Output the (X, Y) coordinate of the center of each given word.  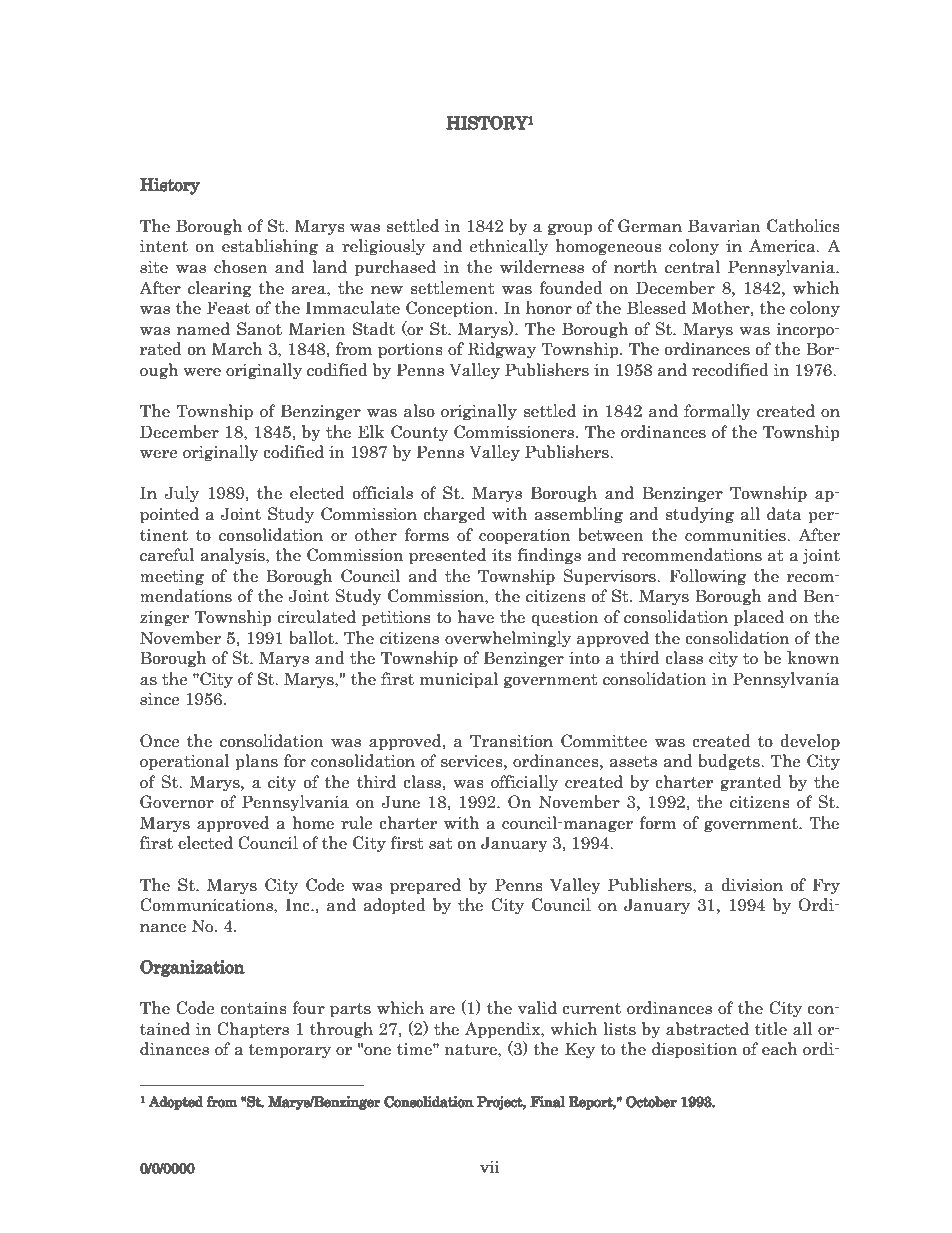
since (160, 699)
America (783, 246)
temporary (289, 1051)
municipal (459, 680)
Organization (192, 968)
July (182, 494)
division (752, 885)
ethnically (509, 247)
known (813, 658)
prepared (425, 886)
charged (454, 515)
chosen (240, 267)
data (784, 514)
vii (490, 1167)
